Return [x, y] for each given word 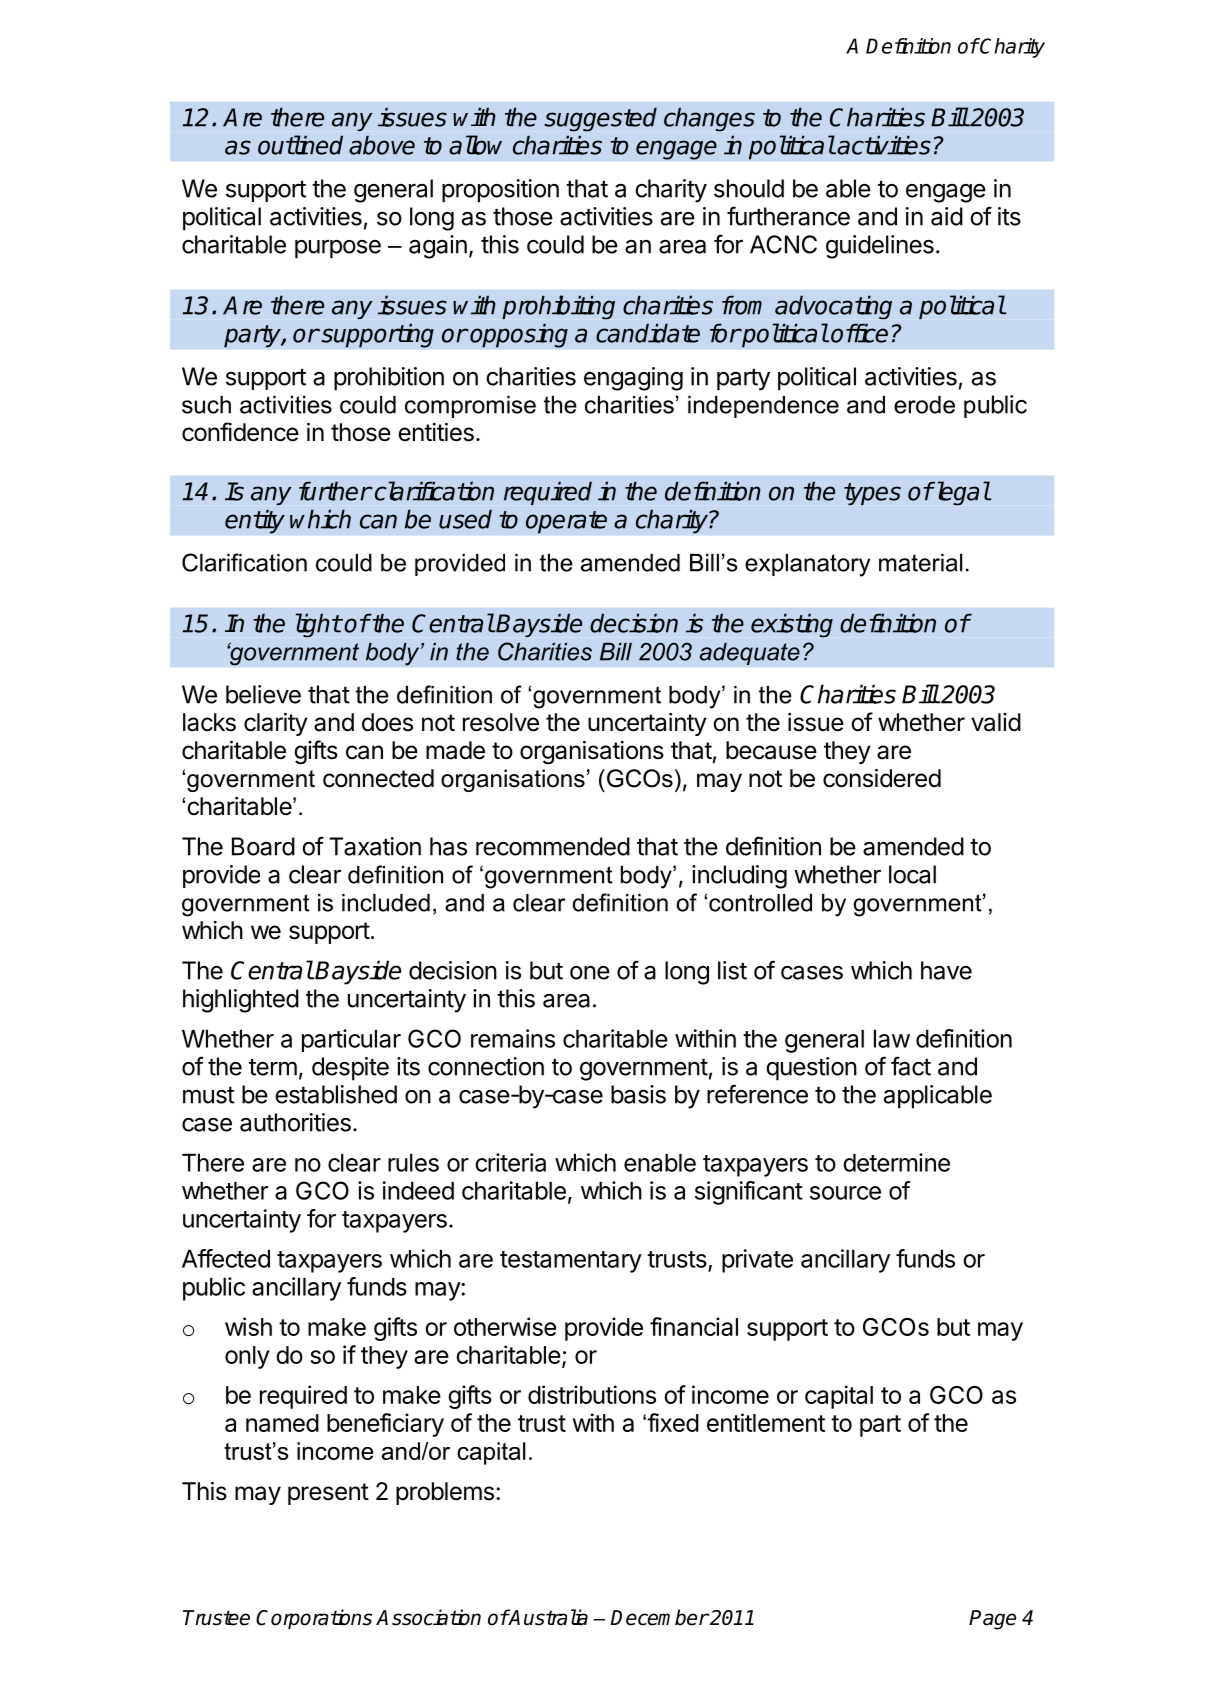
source [845, 1193]
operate [566, 522]
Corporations [314, 1619]
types [872, 494]
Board [263, 846]
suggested [600, 119]
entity [255, 521]
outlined [300, 145]
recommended [553, 846]
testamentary [571, 1262]
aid [947, 216]
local [912, 874]
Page [992, 1620]
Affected [226, 1258]
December [659, 1617]
